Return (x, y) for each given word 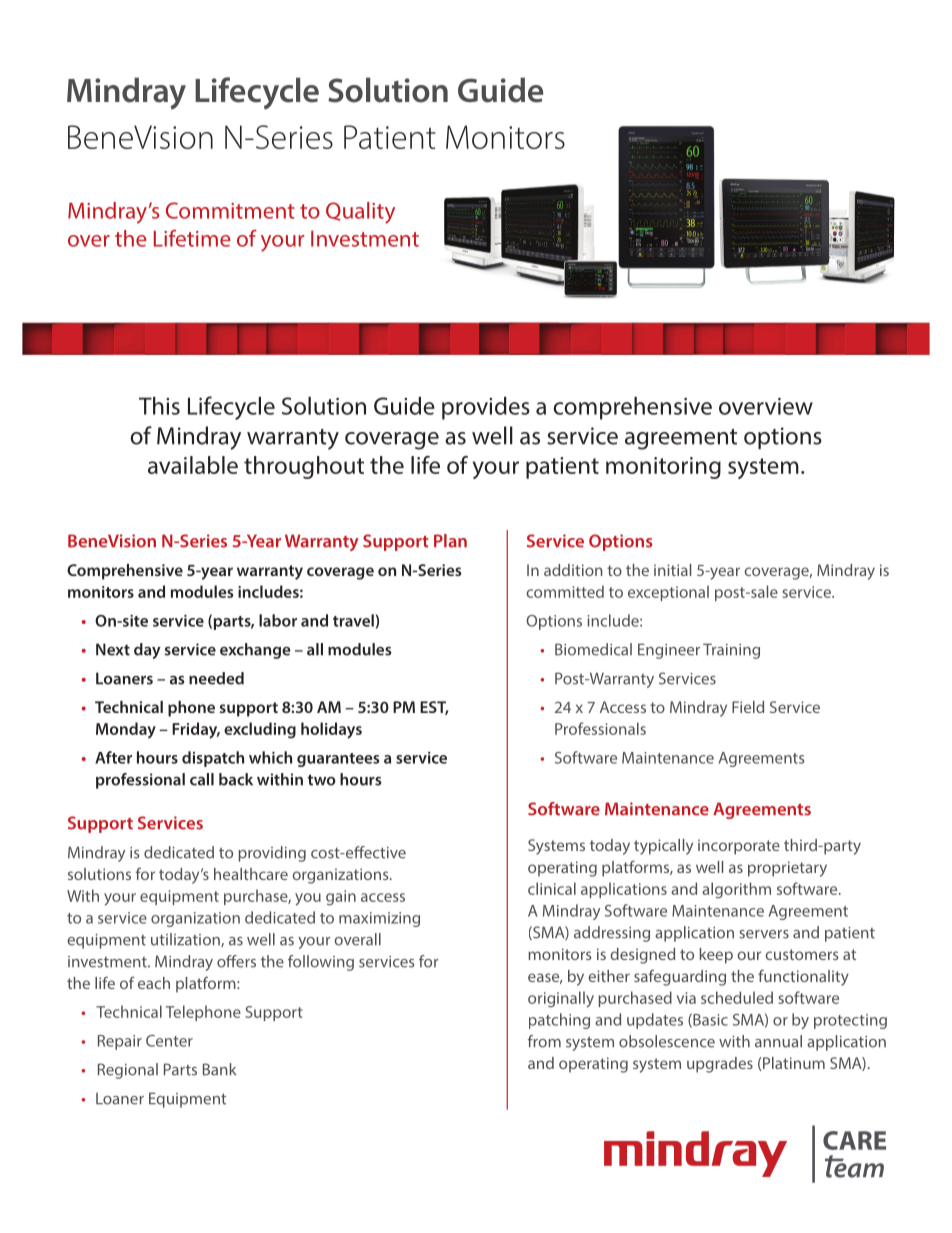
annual (778, 1041)
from (544, 1041)
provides (486, 408)
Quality (360, 213)
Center (169, 1041)
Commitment (230, 210)
